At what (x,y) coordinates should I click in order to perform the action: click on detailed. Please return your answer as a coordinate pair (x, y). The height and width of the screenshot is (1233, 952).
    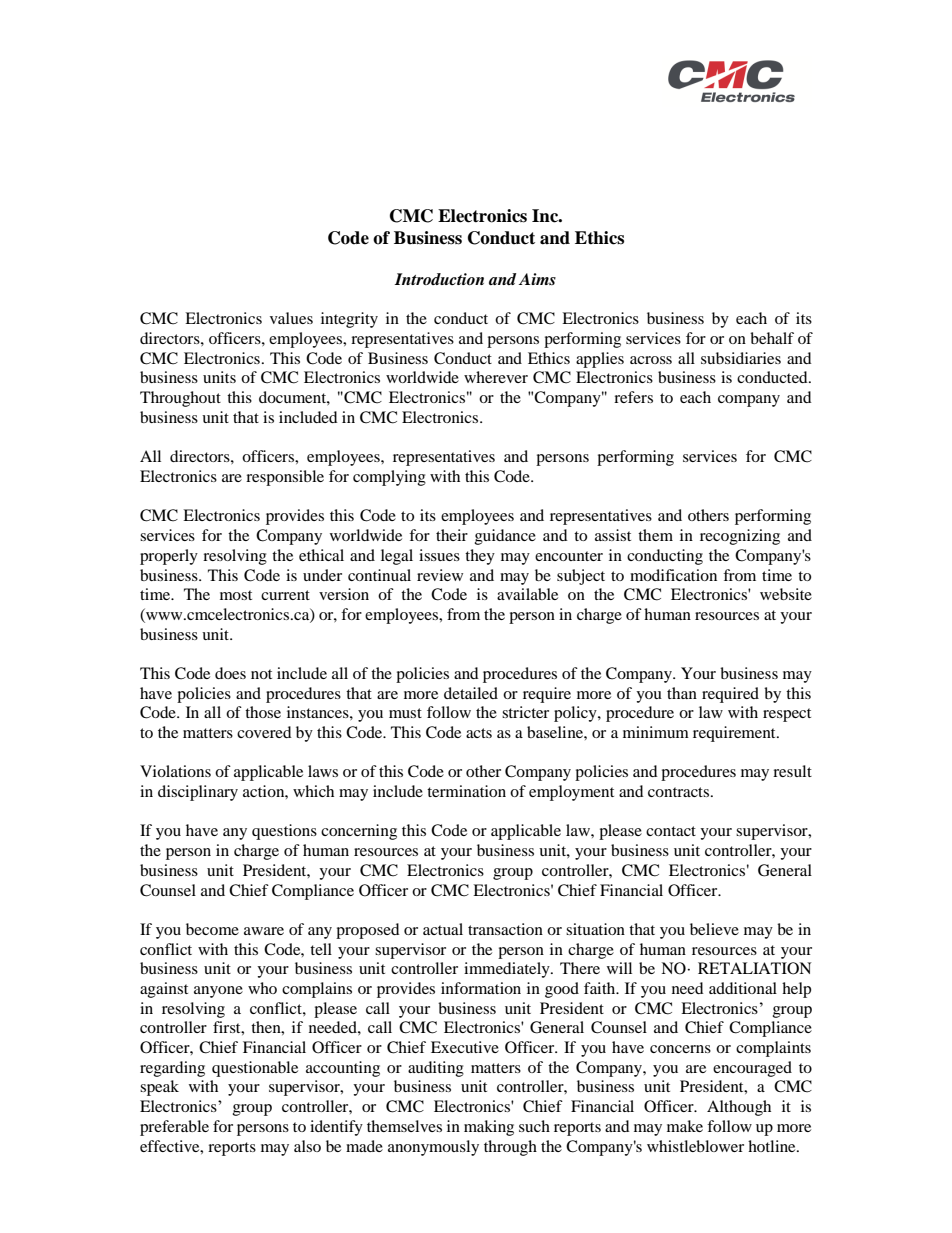
    Looking at the image, I should click on (471, 693).
